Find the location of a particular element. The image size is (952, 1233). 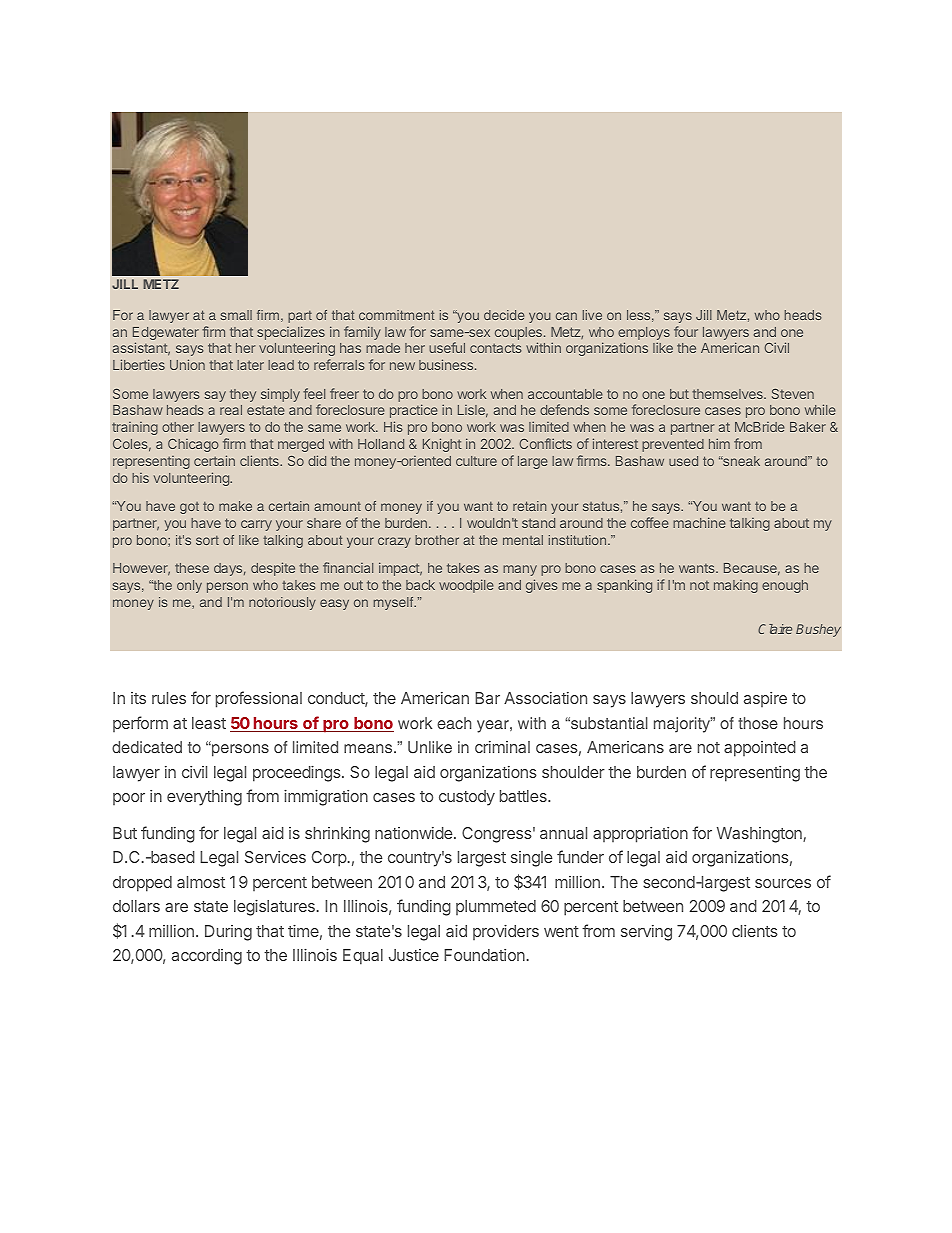

providers is located at coordinates (506, 932).
